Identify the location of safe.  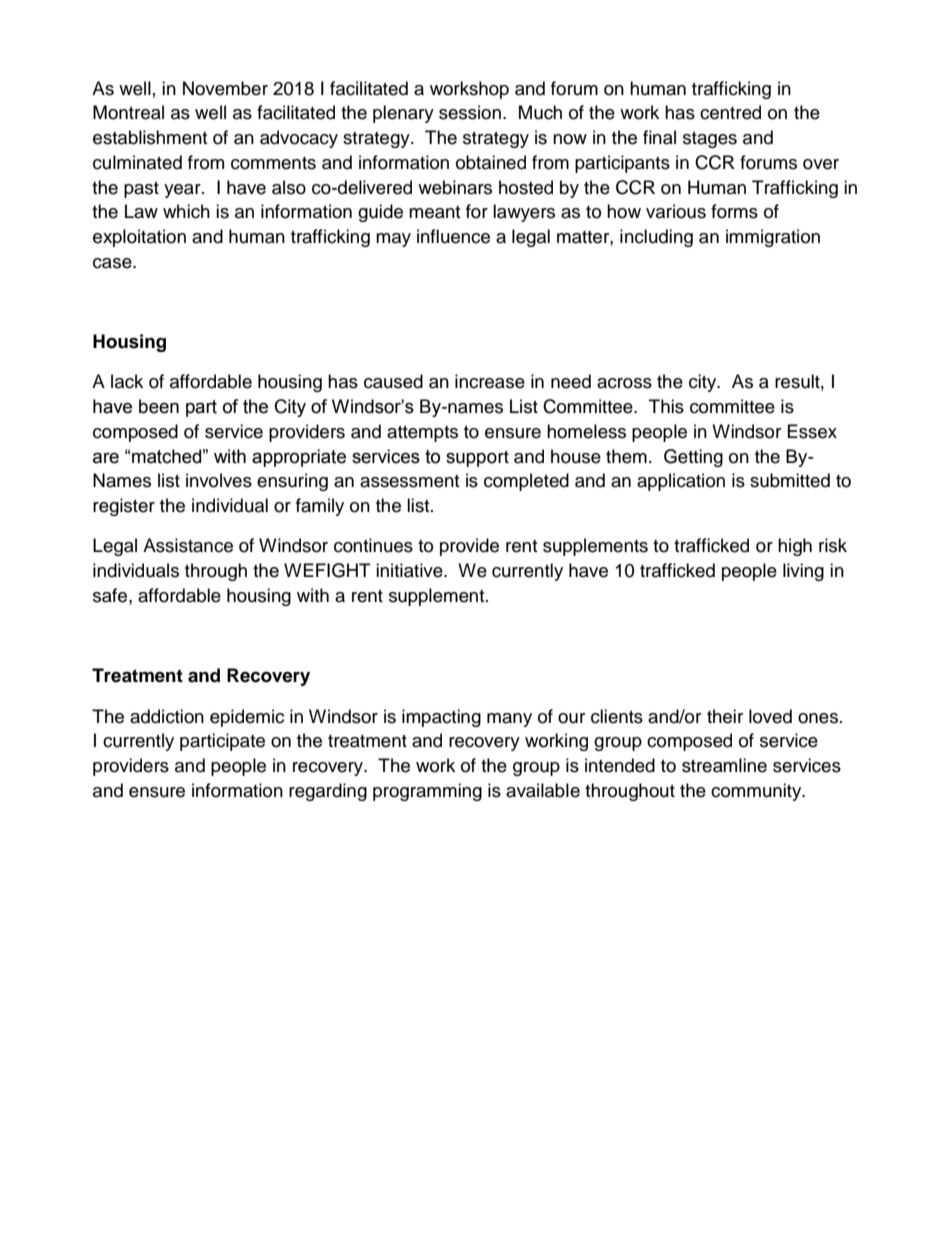
(111, 595).
